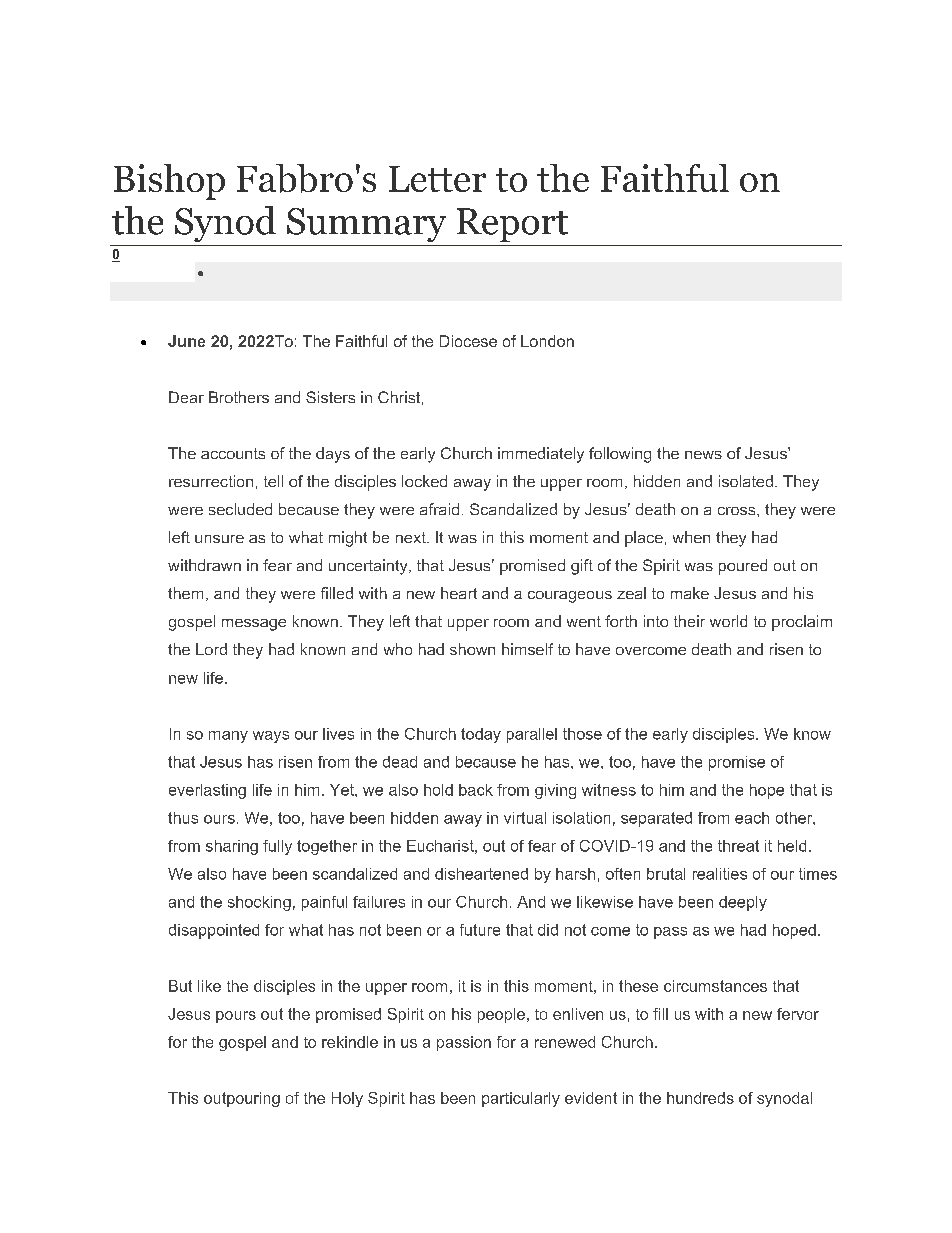 The height and width of the screenshot is (1233, 952). What do you see at coordinates (512, 225) in the screenshot?
I see `Report` at bounding box center [512, 225].
